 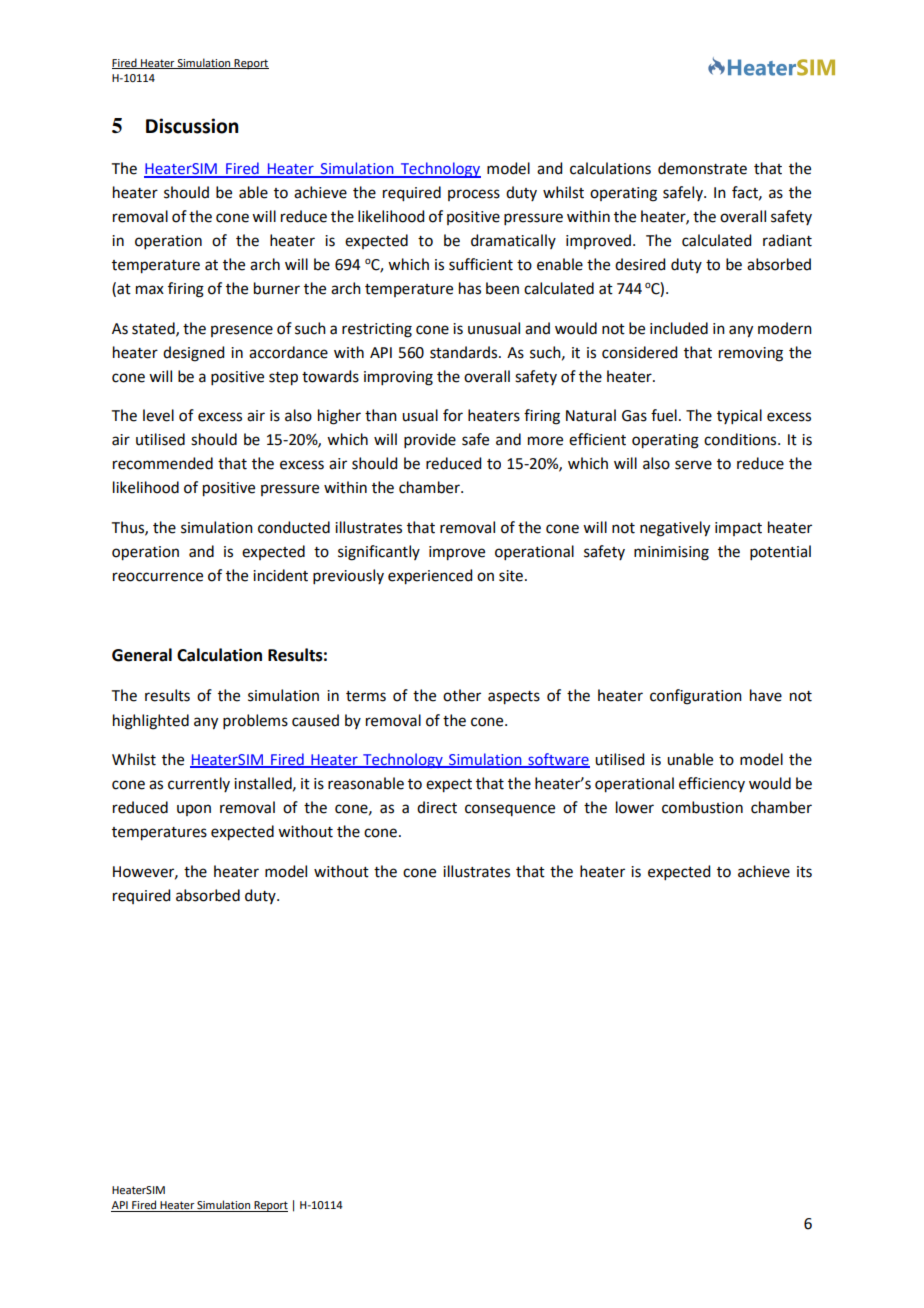 What do you see at coordinates (474, 195) in the document?
I see `process` at bounding box center [474, 195].
